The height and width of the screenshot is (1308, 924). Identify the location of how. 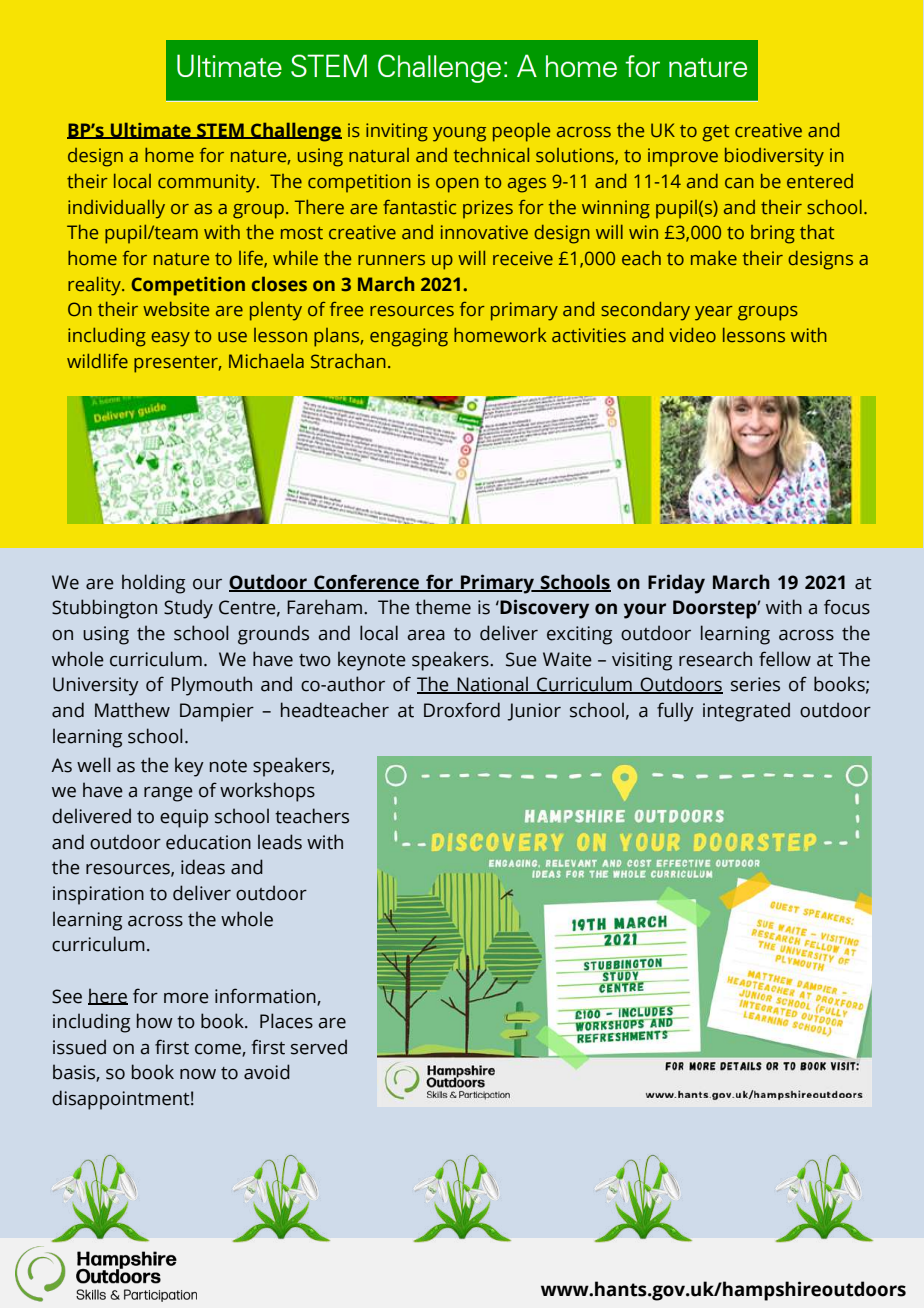
(155, 1021).
